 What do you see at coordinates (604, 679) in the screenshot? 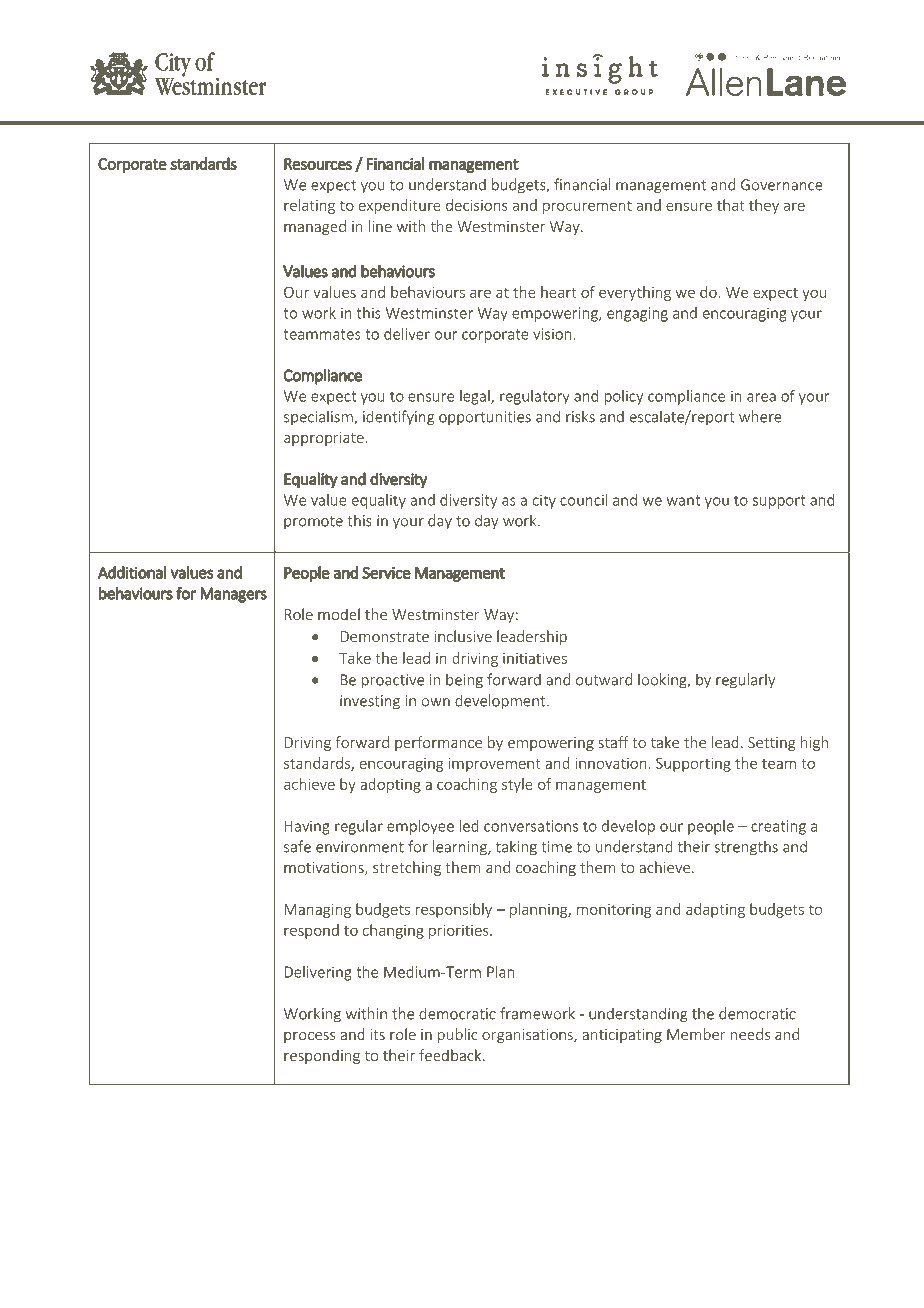
I see `outward` at bounding box center [604, 679].
